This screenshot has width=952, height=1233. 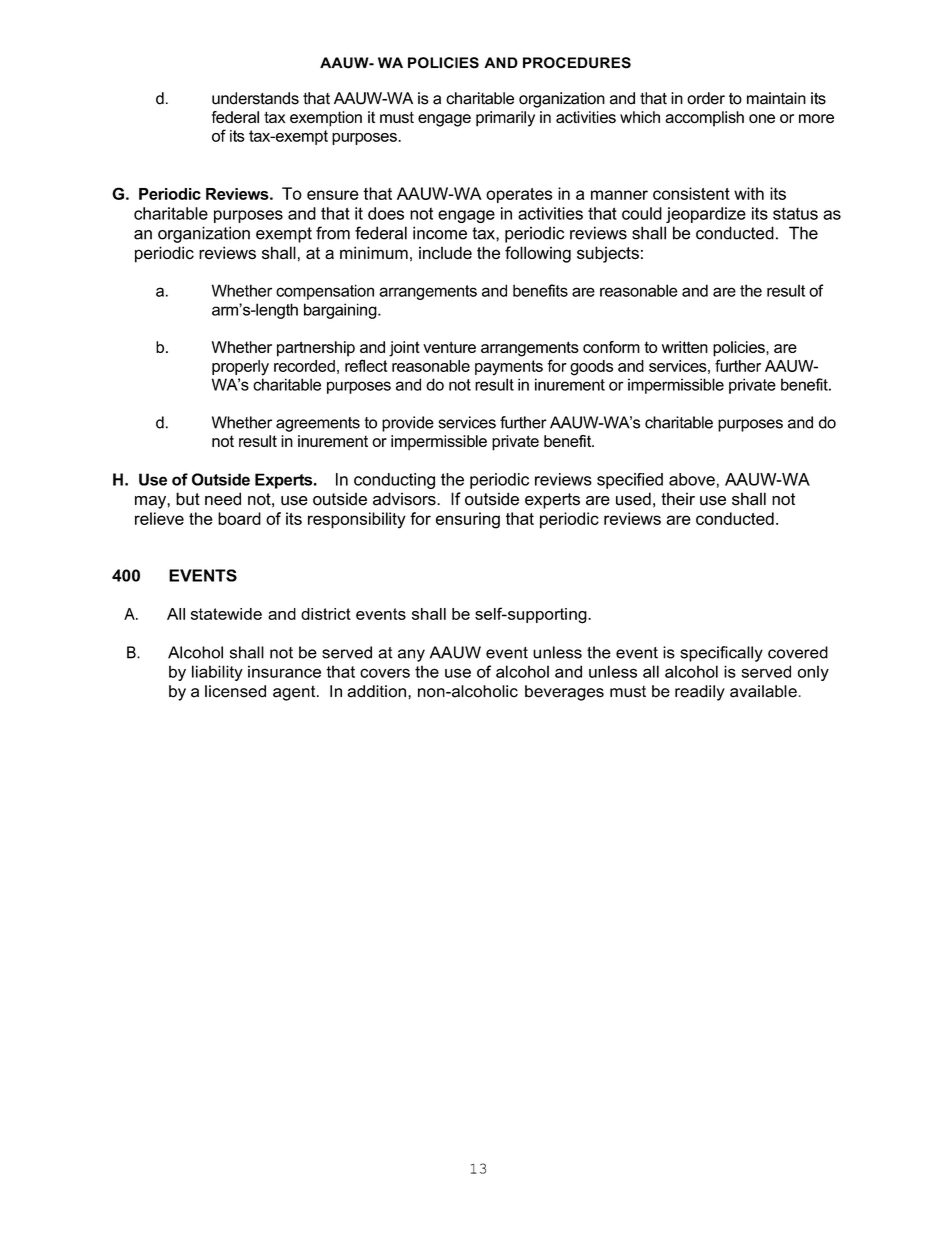 What do you see at coordinates (763, 691) in the screenshot?
I see `available` at bounding box center [763, 691].
